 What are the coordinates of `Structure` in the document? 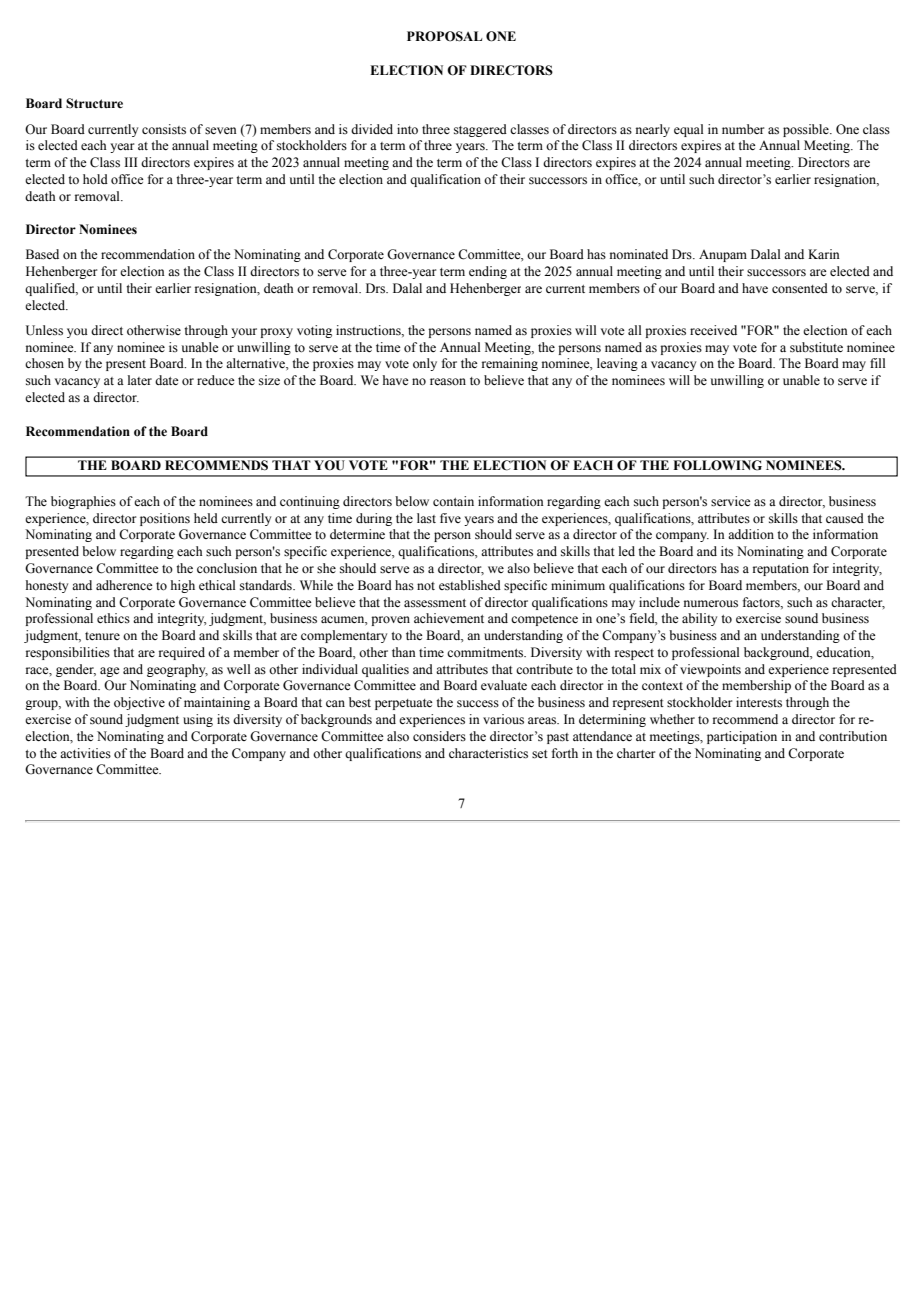 It's located at (94, 103).
